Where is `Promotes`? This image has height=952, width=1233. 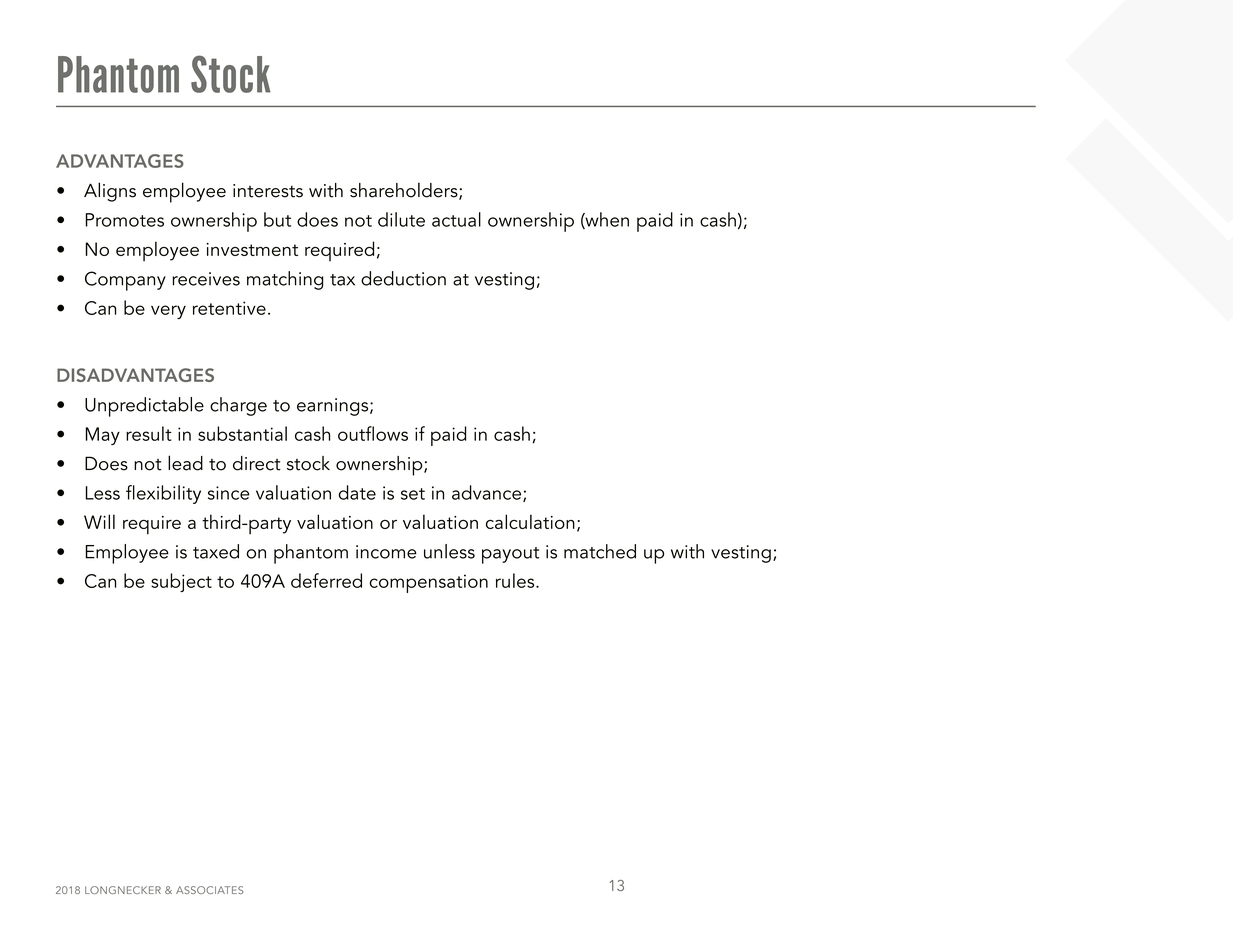
Promotes is located at coordinates (125, 220).
